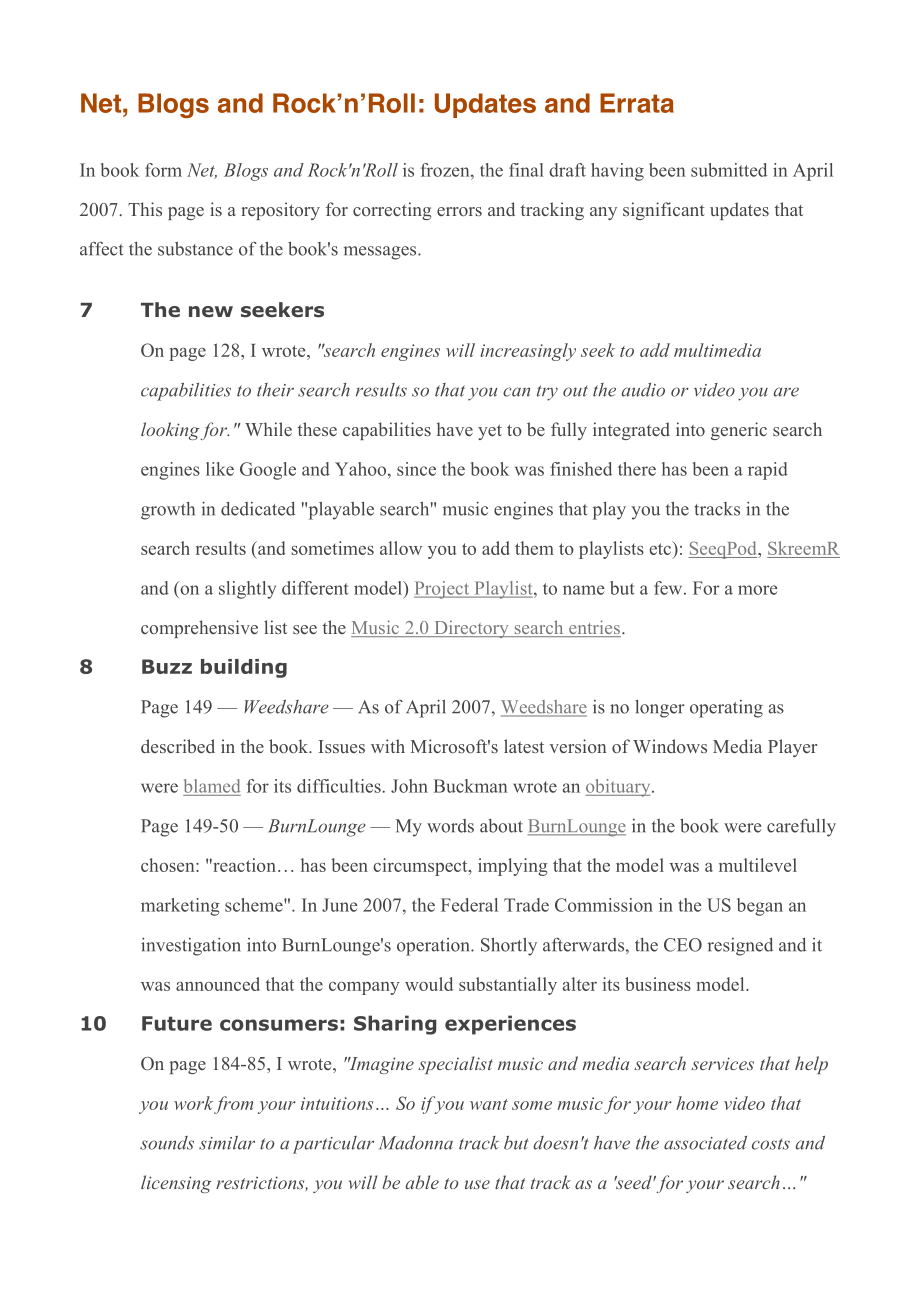  What do you see at coordinates (760, 907) in the document?
I see `began` at bounding box center [760, 907].
